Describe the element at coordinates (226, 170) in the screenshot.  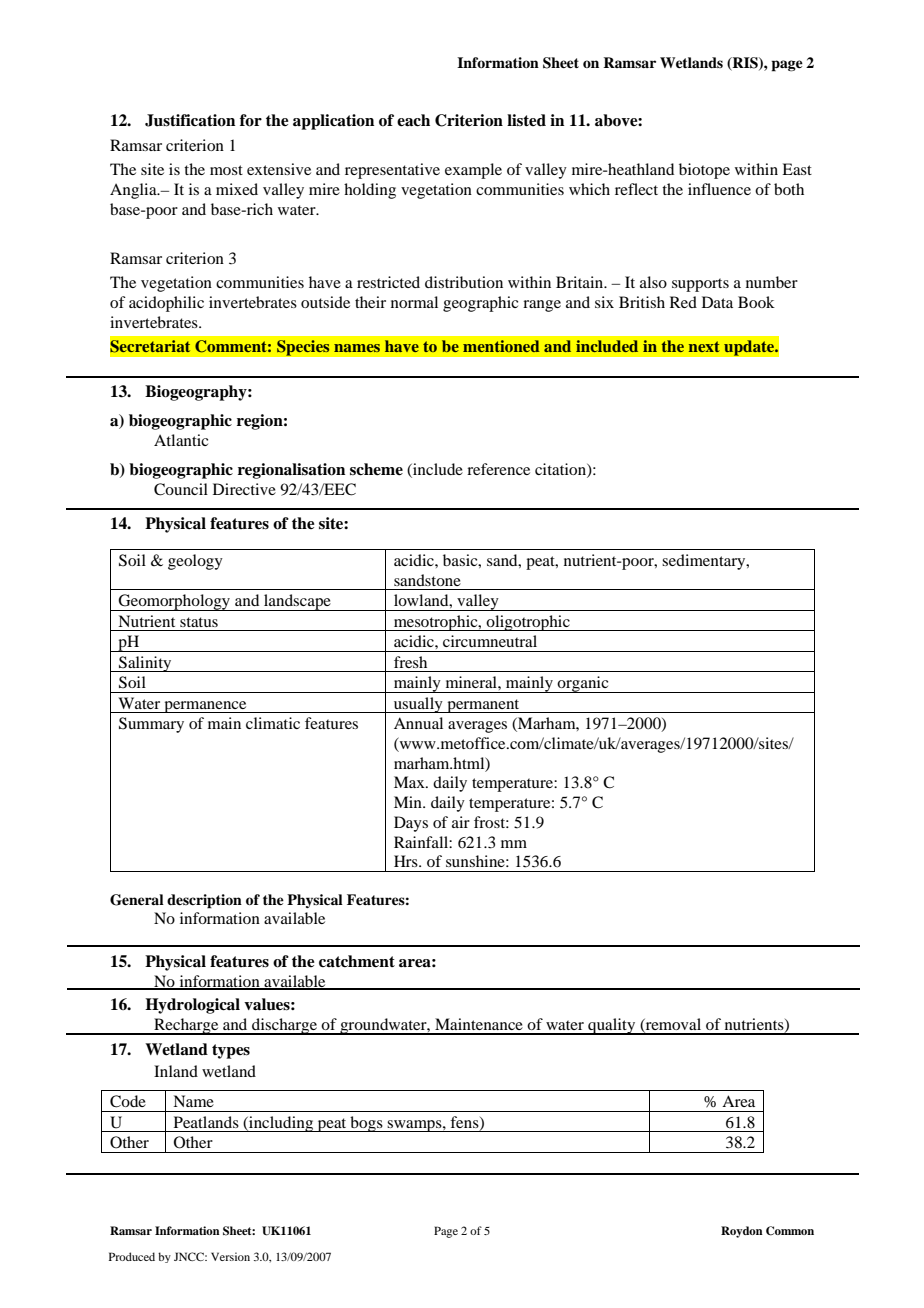
I see `most` at that location.
